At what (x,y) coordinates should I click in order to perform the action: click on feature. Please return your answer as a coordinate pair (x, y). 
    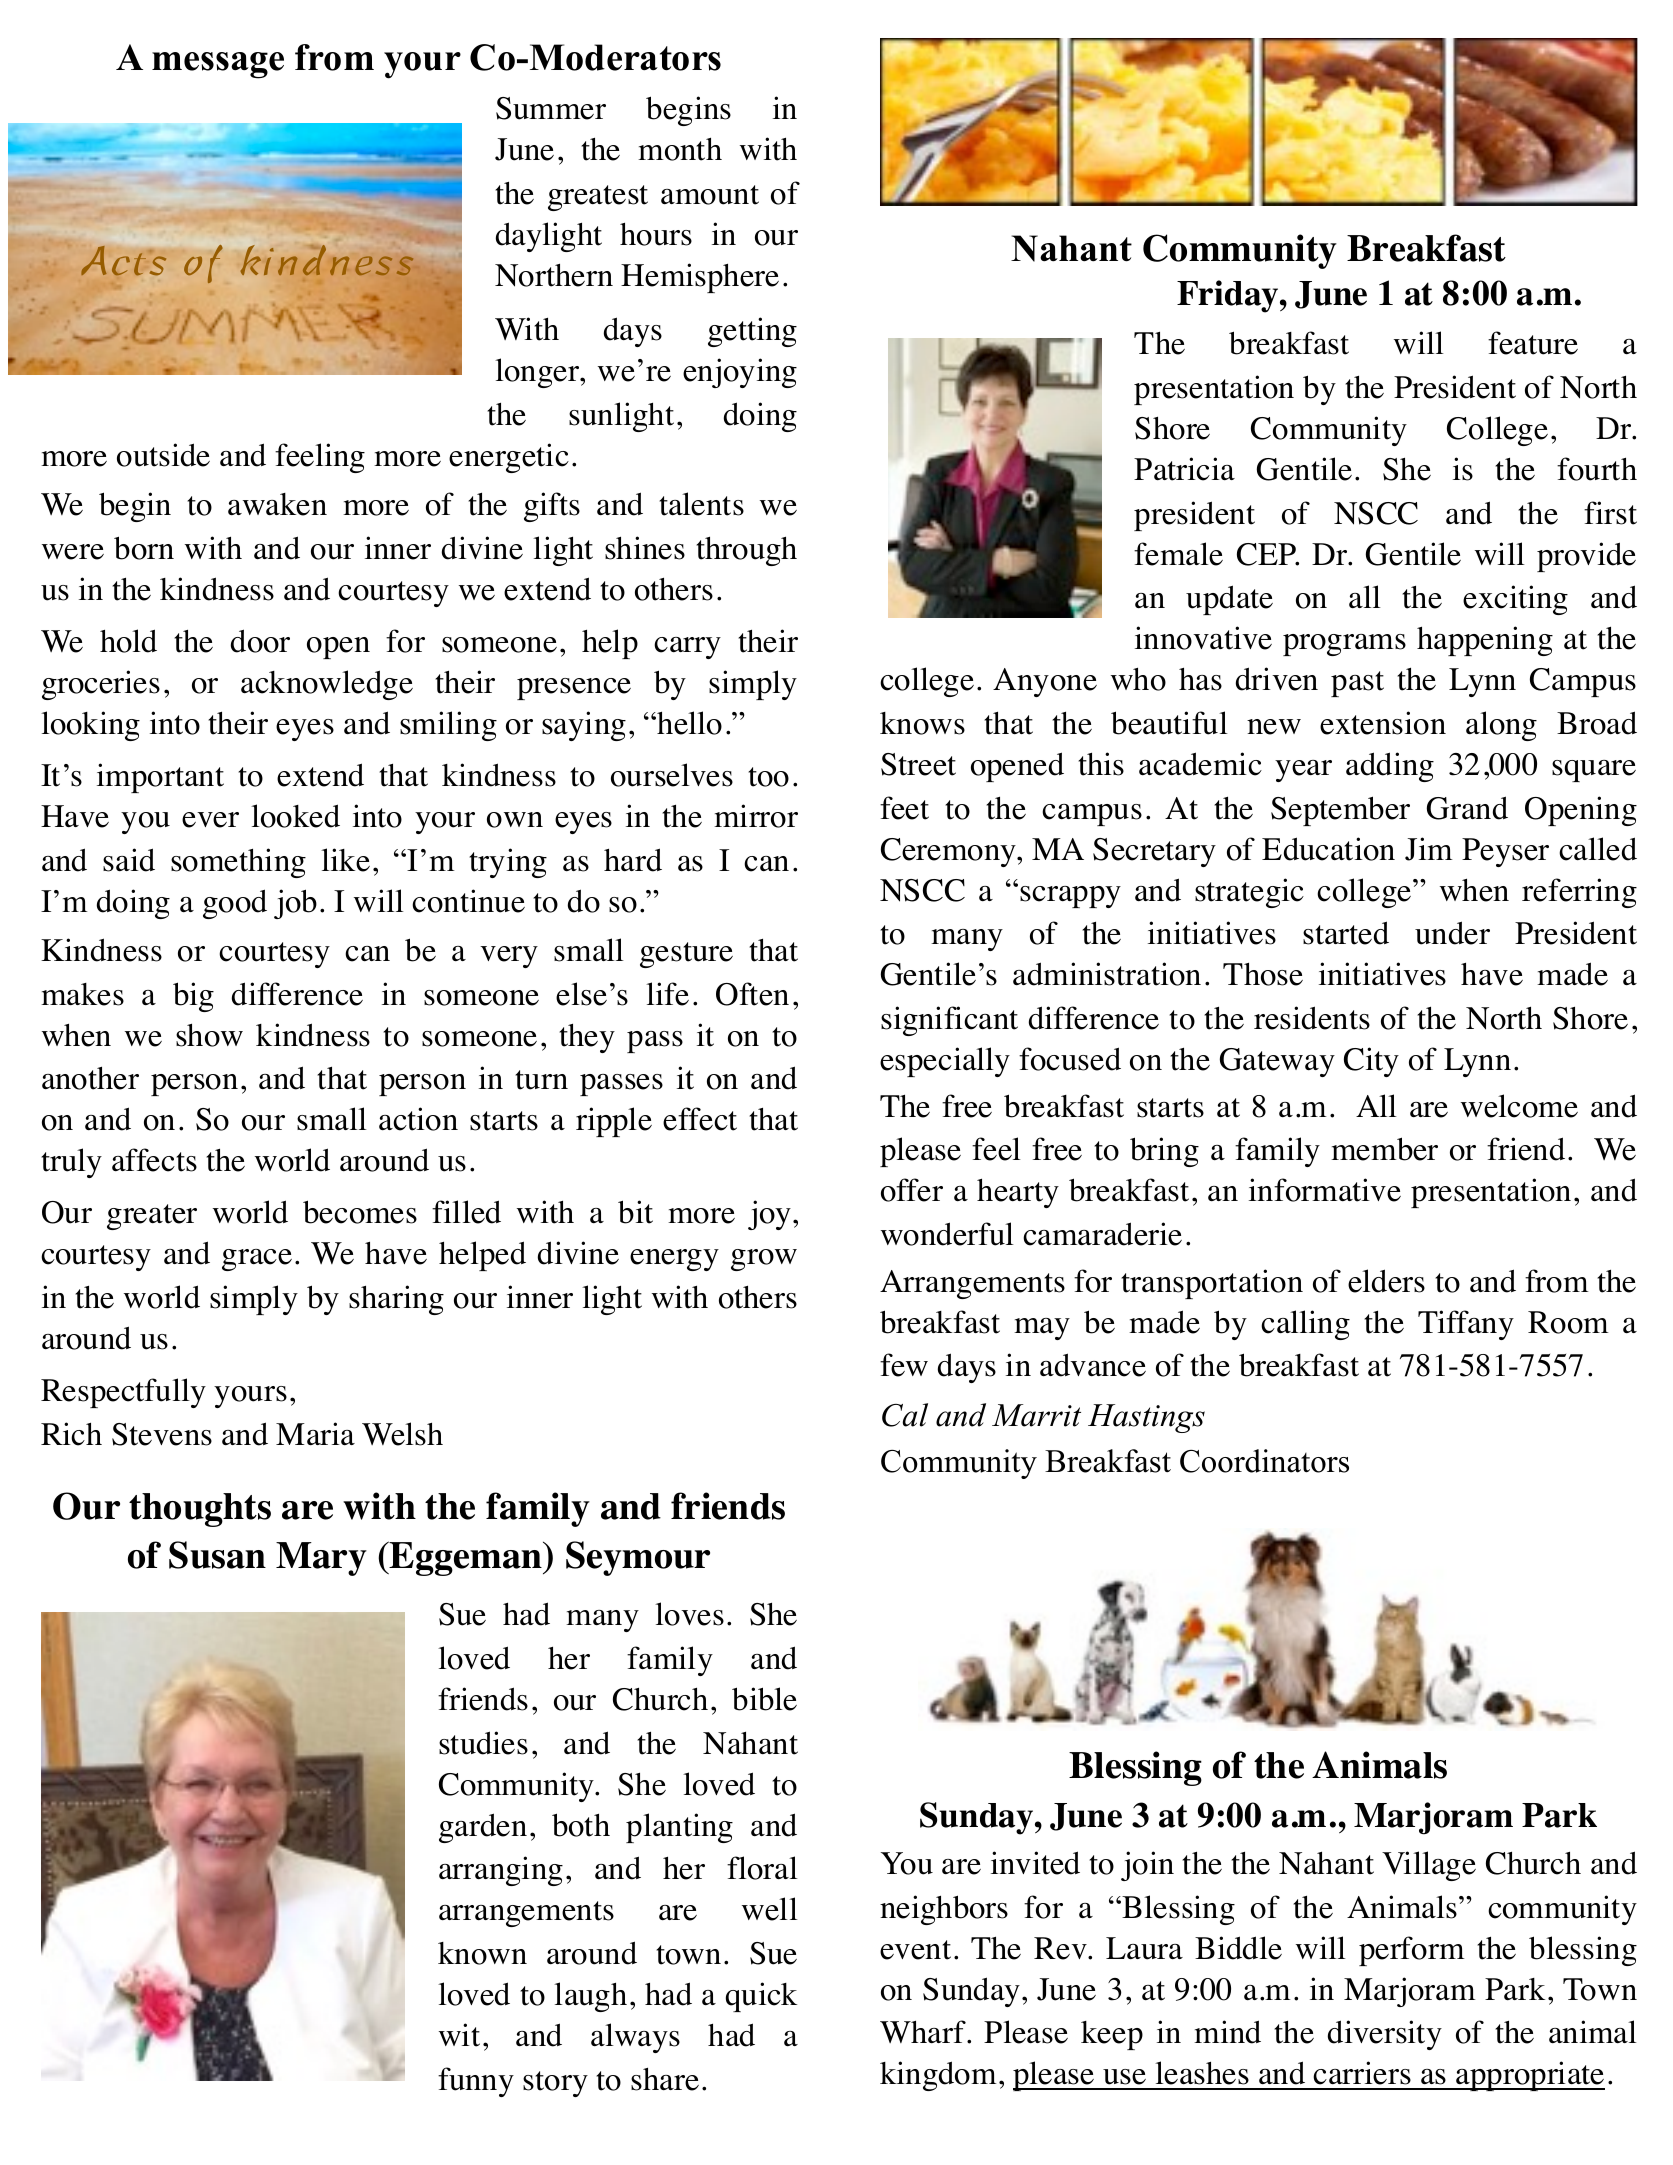
    Looking at the image, I should click on (1533, 343).
